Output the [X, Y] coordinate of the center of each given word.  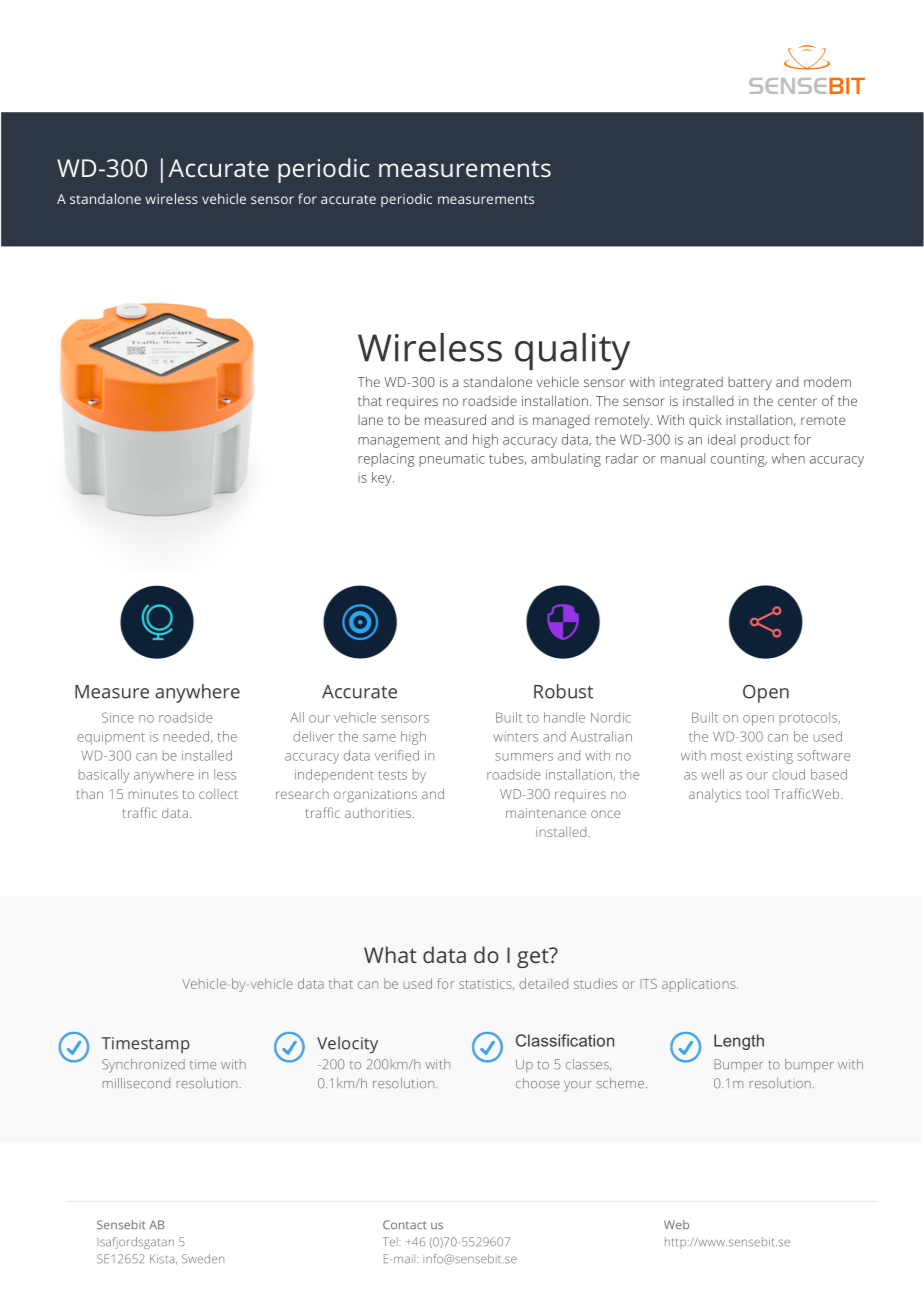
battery [750, 384]
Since [118, 717]
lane [370, 420]
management [399, 441]
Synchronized [143, 1066]
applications [700, 985]
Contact [404, 1225]
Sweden [203, 1259]
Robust [563, 691]
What [390, 954]
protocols [810, 719]
